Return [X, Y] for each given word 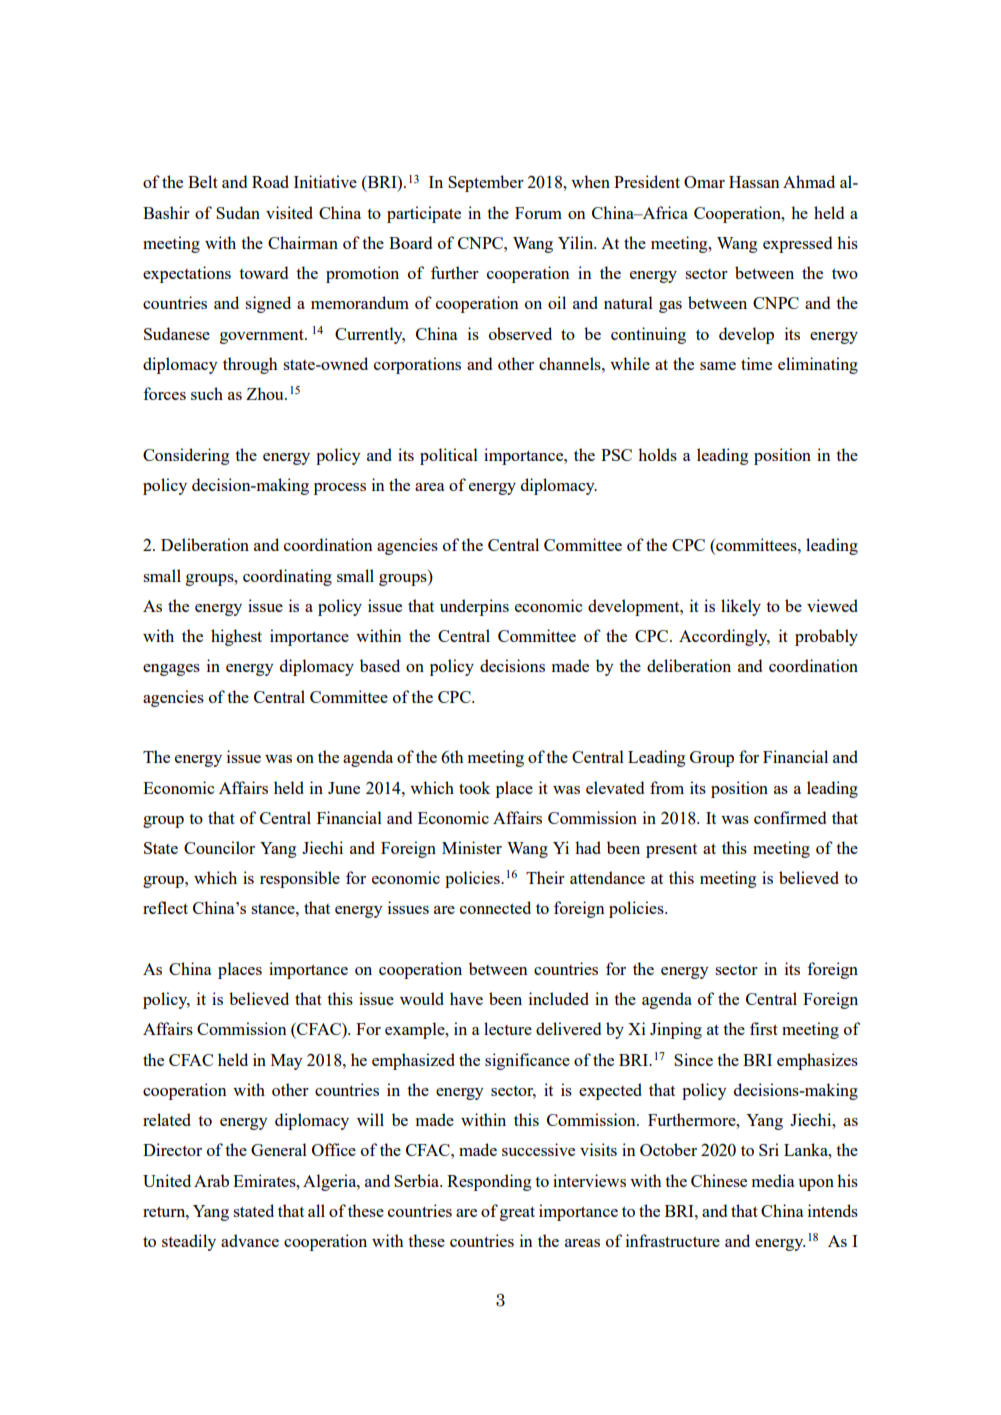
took [474, 787]
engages [171, 670]
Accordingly [724, 637]
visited [289, 212]
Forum [538, 213]
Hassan [754, 182]
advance [250, 1240]
